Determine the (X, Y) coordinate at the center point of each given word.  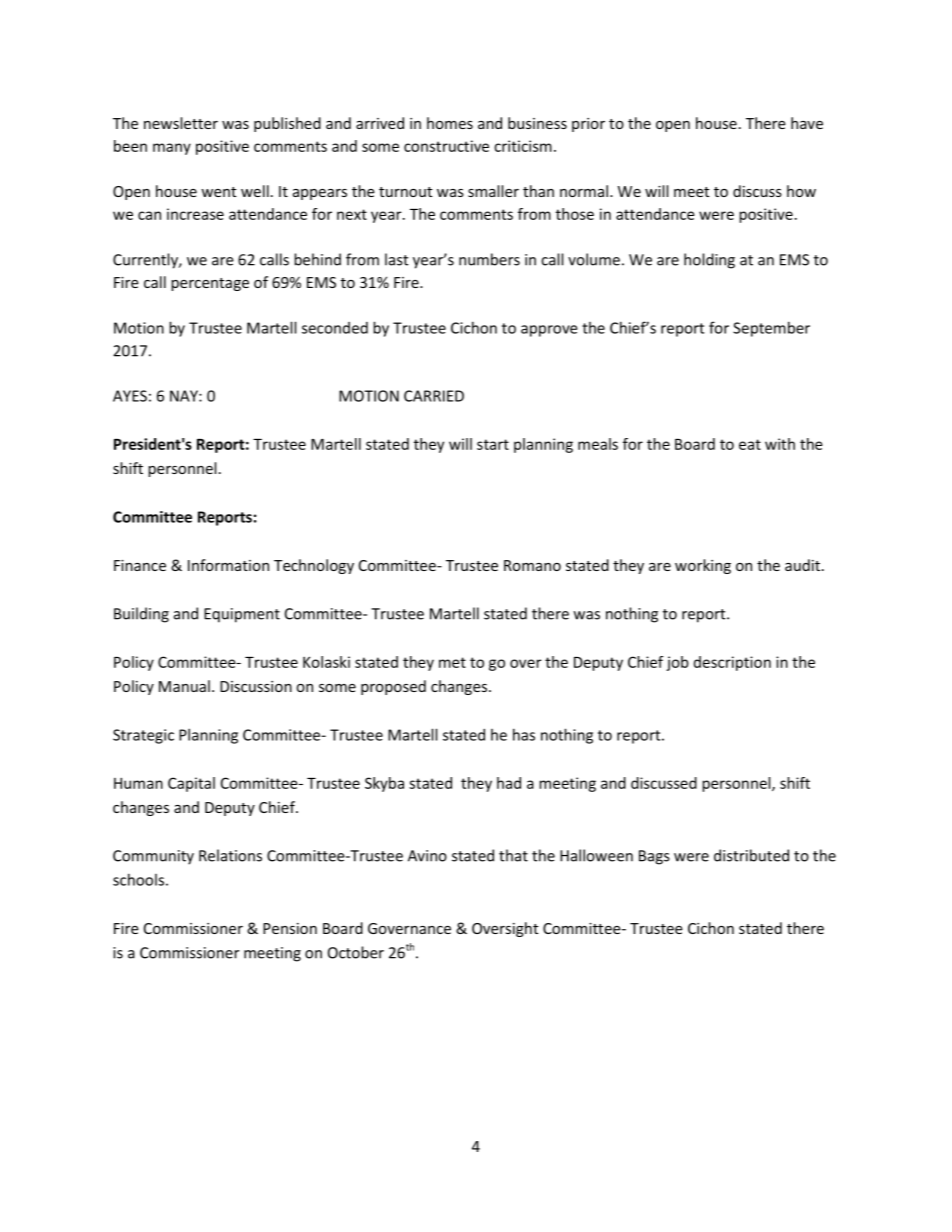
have (807, 123)
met (452, 662)
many (172, 149)
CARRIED (434, 396)
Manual (184, 686)
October (356, 952)
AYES (130, 396)
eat (750, 444)
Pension (290, 928)
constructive (446, 146)
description (732, 663)
